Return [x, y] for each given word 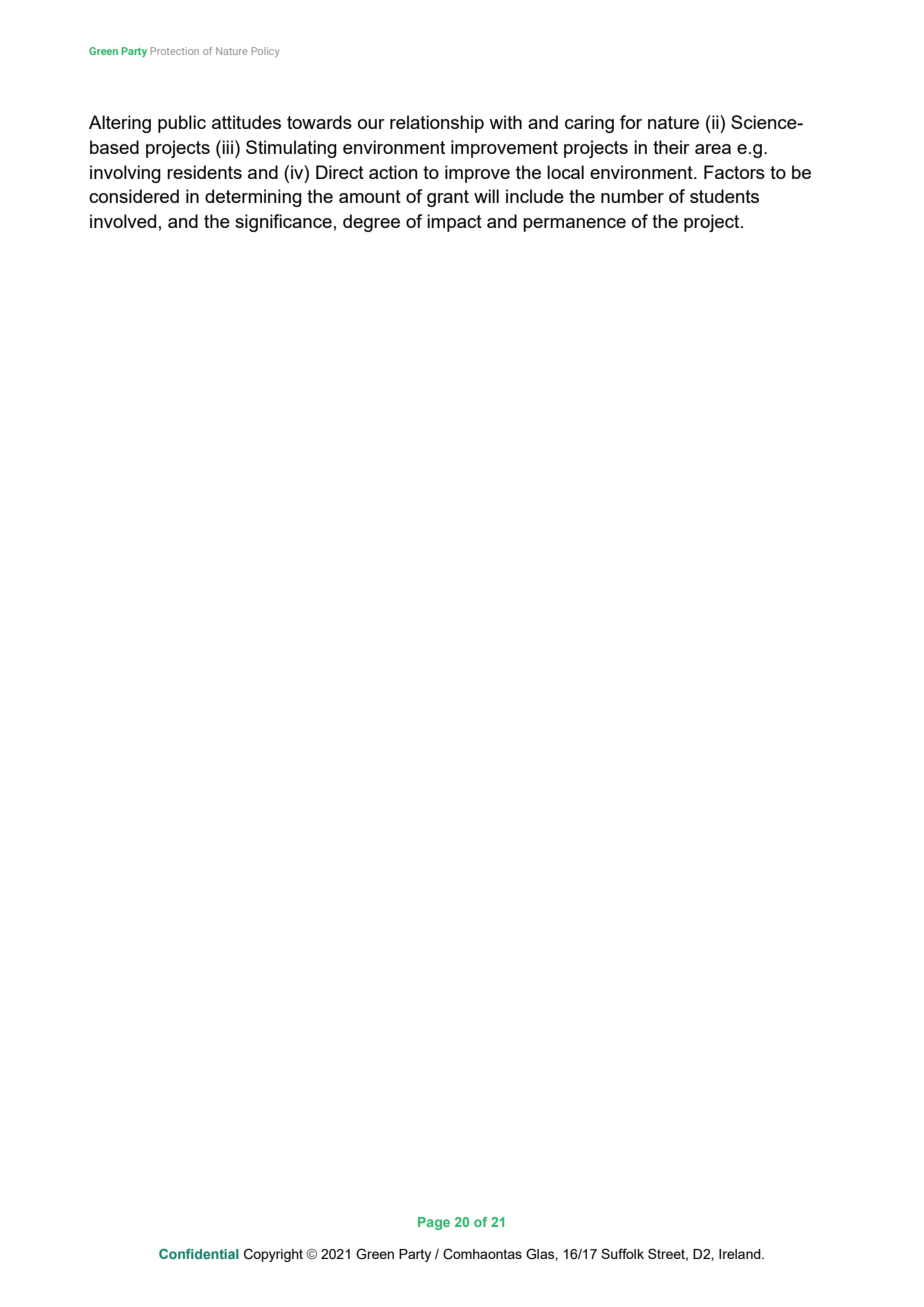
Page [434, 1223]
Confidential [199, 1254]
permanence [574, 225]
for [631, 122]
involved [123, 221]
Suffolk [622, 1253]
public [182, 124]
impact [454, 223]
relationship [437, 124]
